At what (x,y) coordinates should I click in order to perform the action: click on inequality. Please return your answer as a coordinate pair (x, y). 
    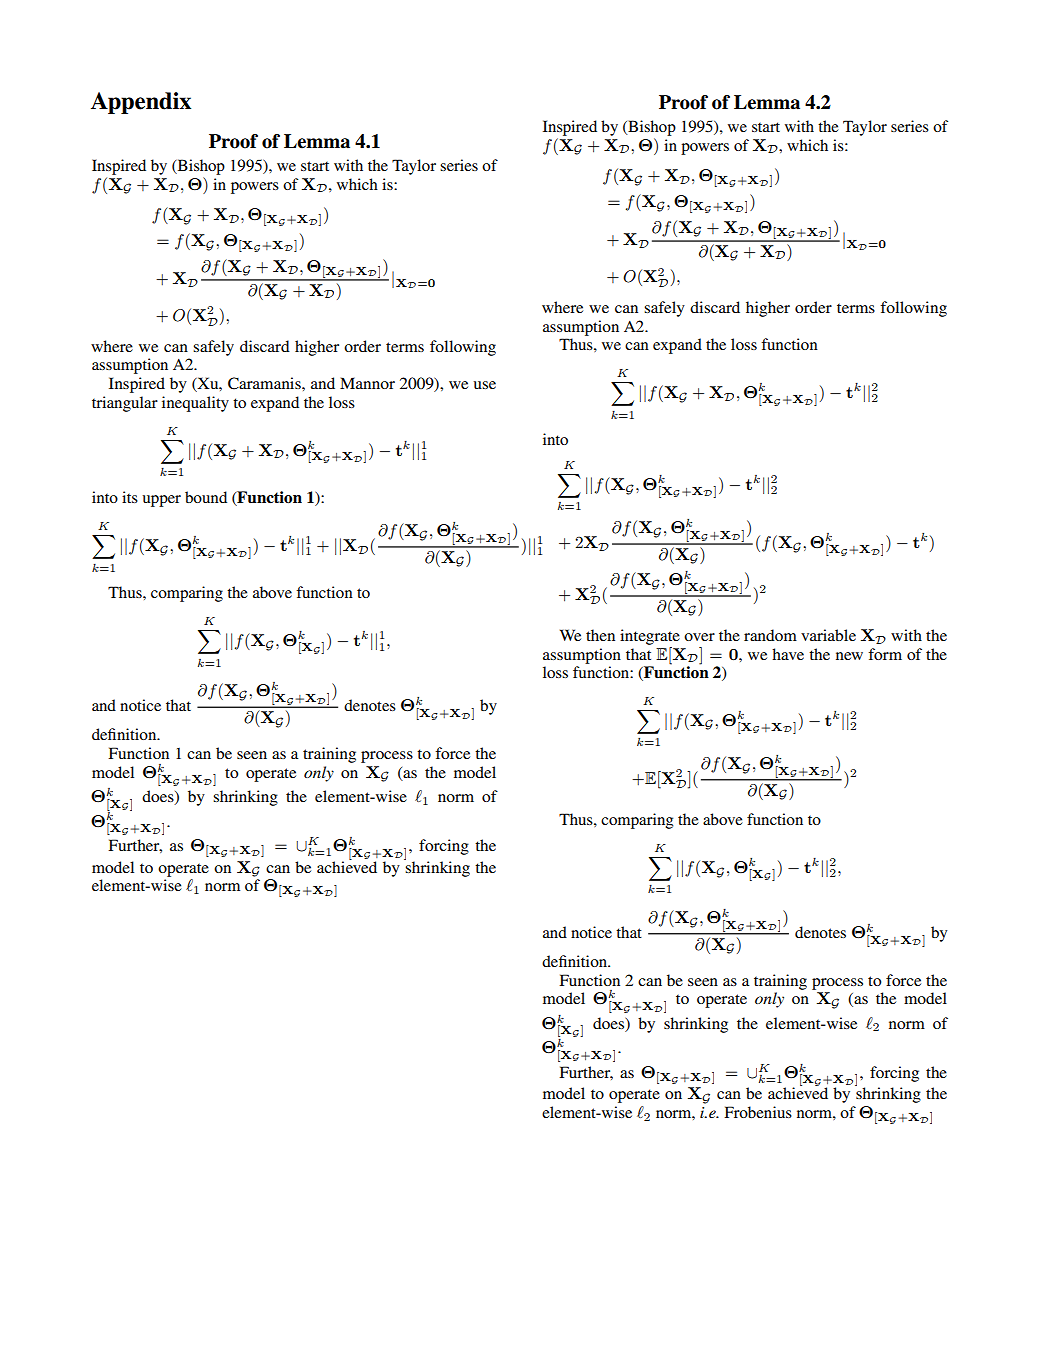
    Looking at the image, I should click on (195, 404).
